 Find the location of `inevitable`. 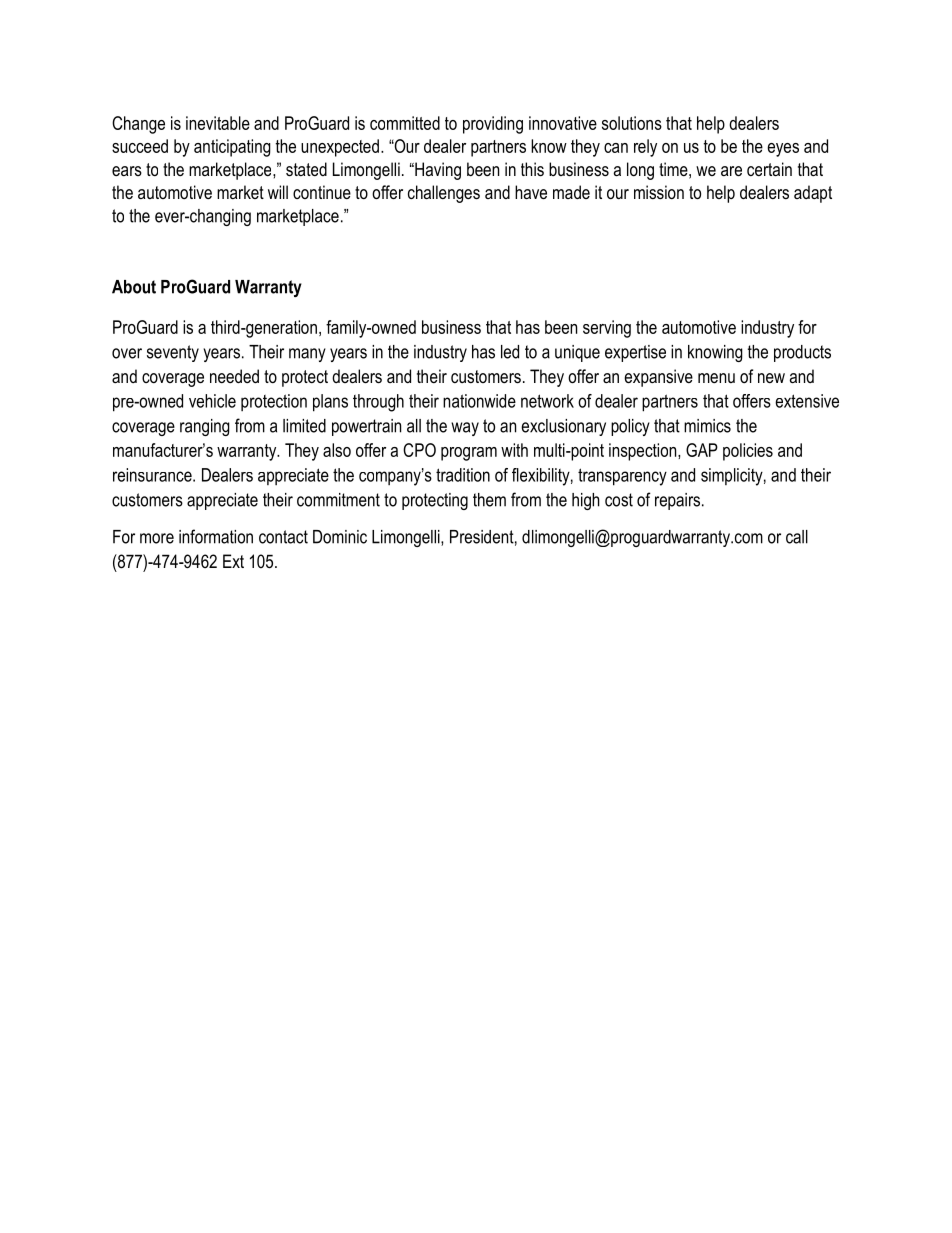

inevitable is located at coordinates (218, 123).
